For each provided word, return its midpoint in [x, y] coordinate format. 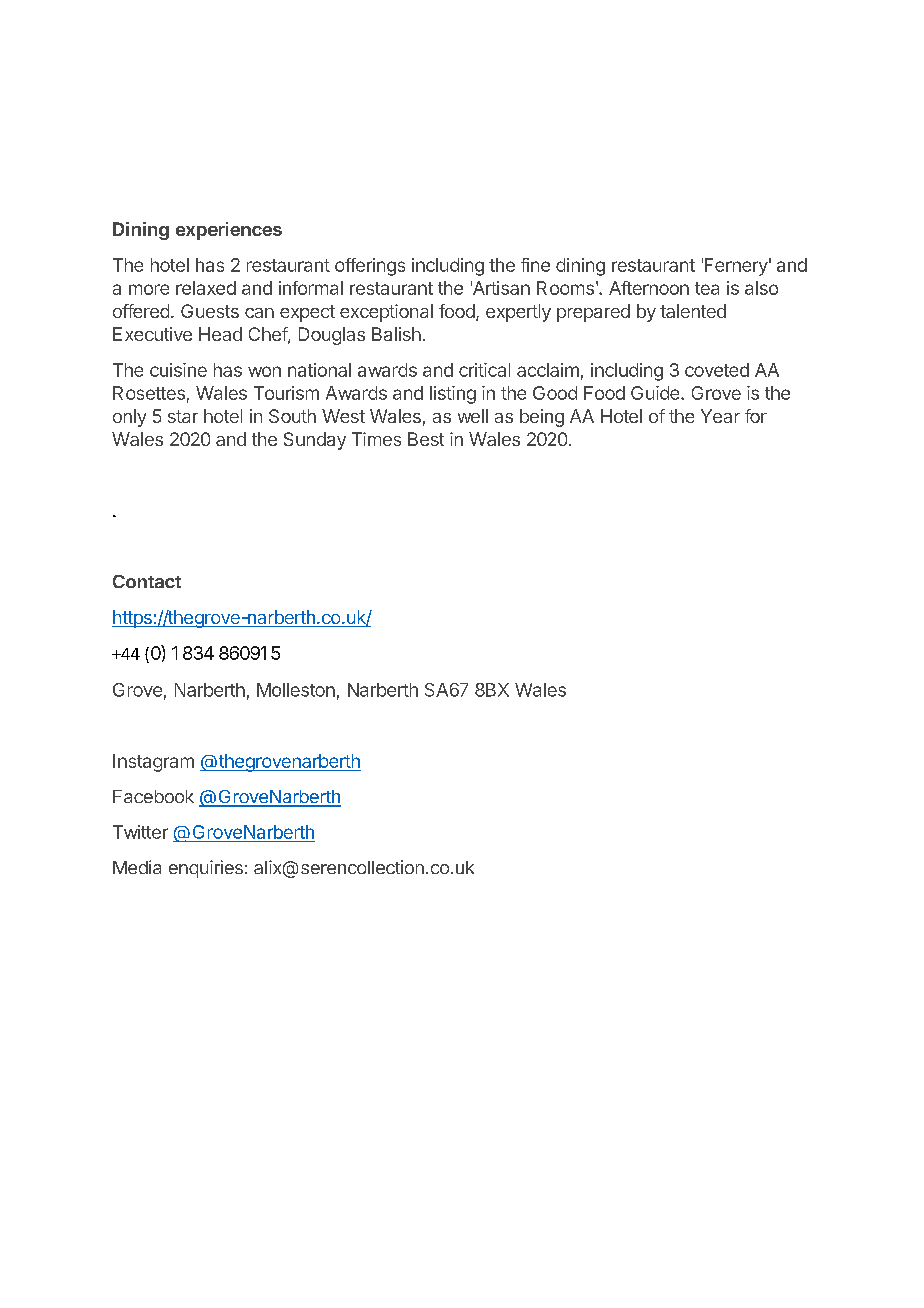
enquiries [206, 869]
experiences [229, 231]
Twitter [140, 832]
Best [426, 439]
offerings [370, 267]
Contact [147, 581]
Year [720, 416]
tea [707, 288]
